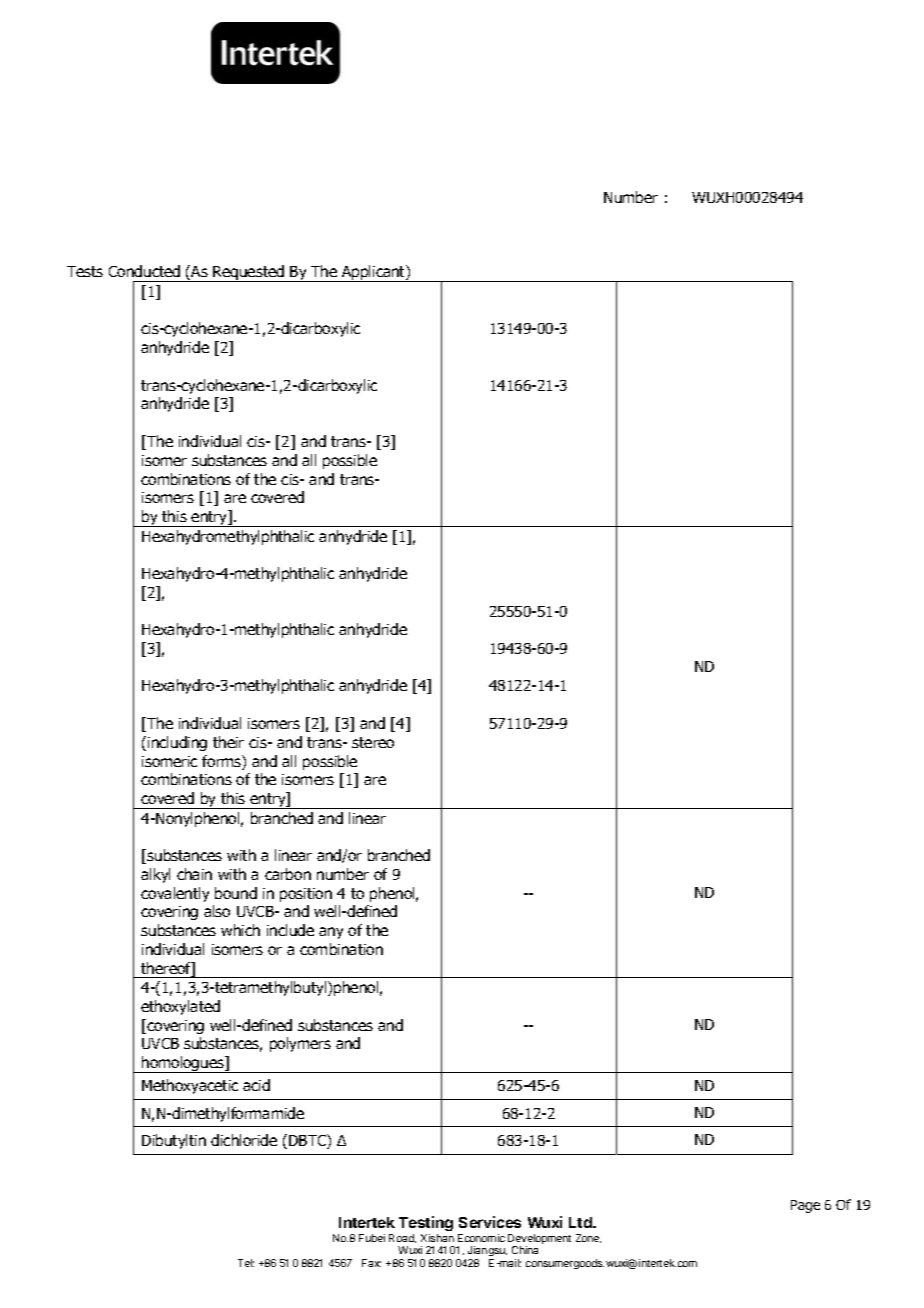  What do you see at coordinates (288, 874) in the screenshot?
I see `carbon` at bounding box center [288, 874].
